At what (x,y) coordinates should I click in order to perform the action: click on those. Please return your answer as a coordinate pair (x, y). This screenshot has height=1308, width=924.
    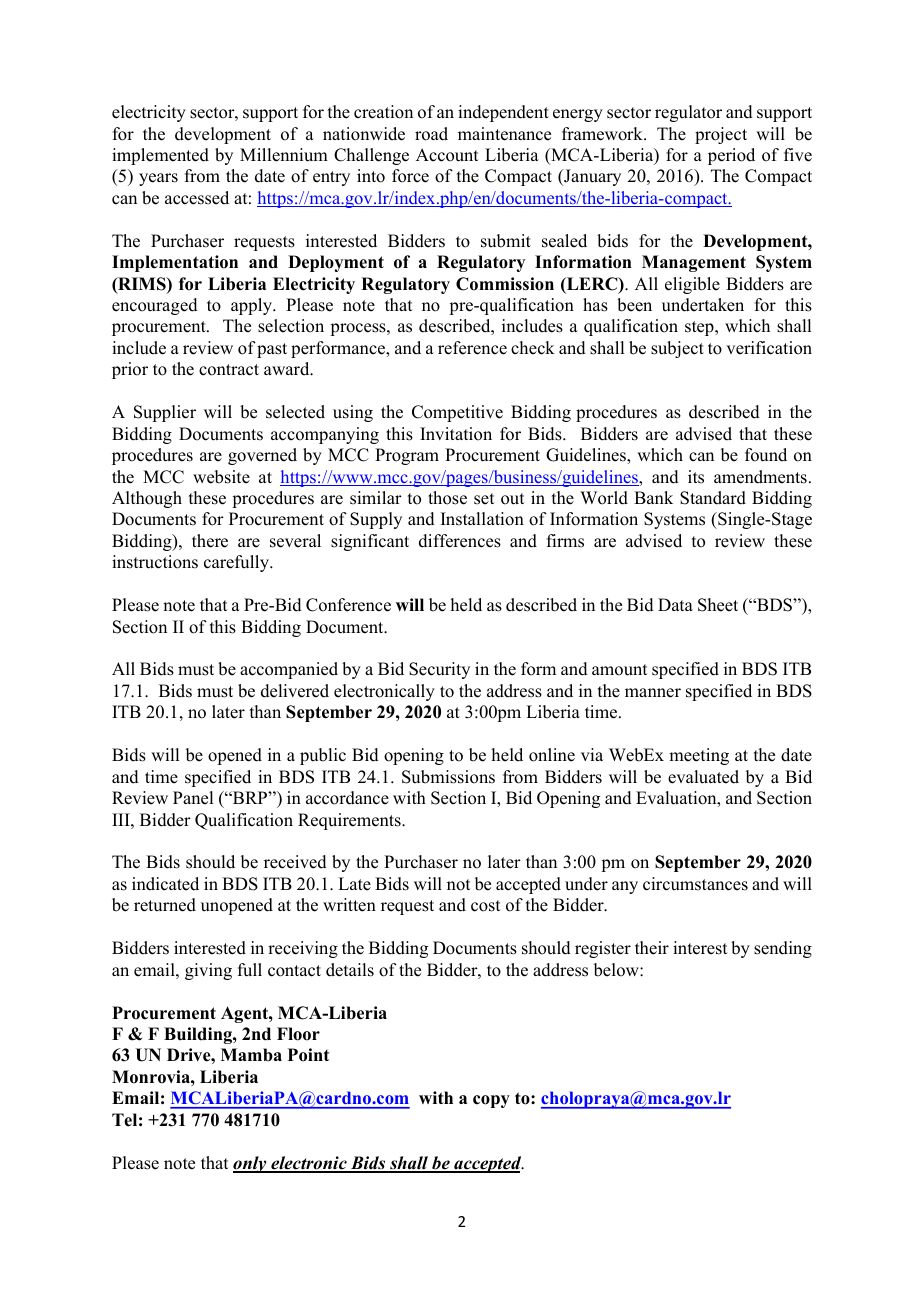
    Looking at the image, I should click on (447, 498).
